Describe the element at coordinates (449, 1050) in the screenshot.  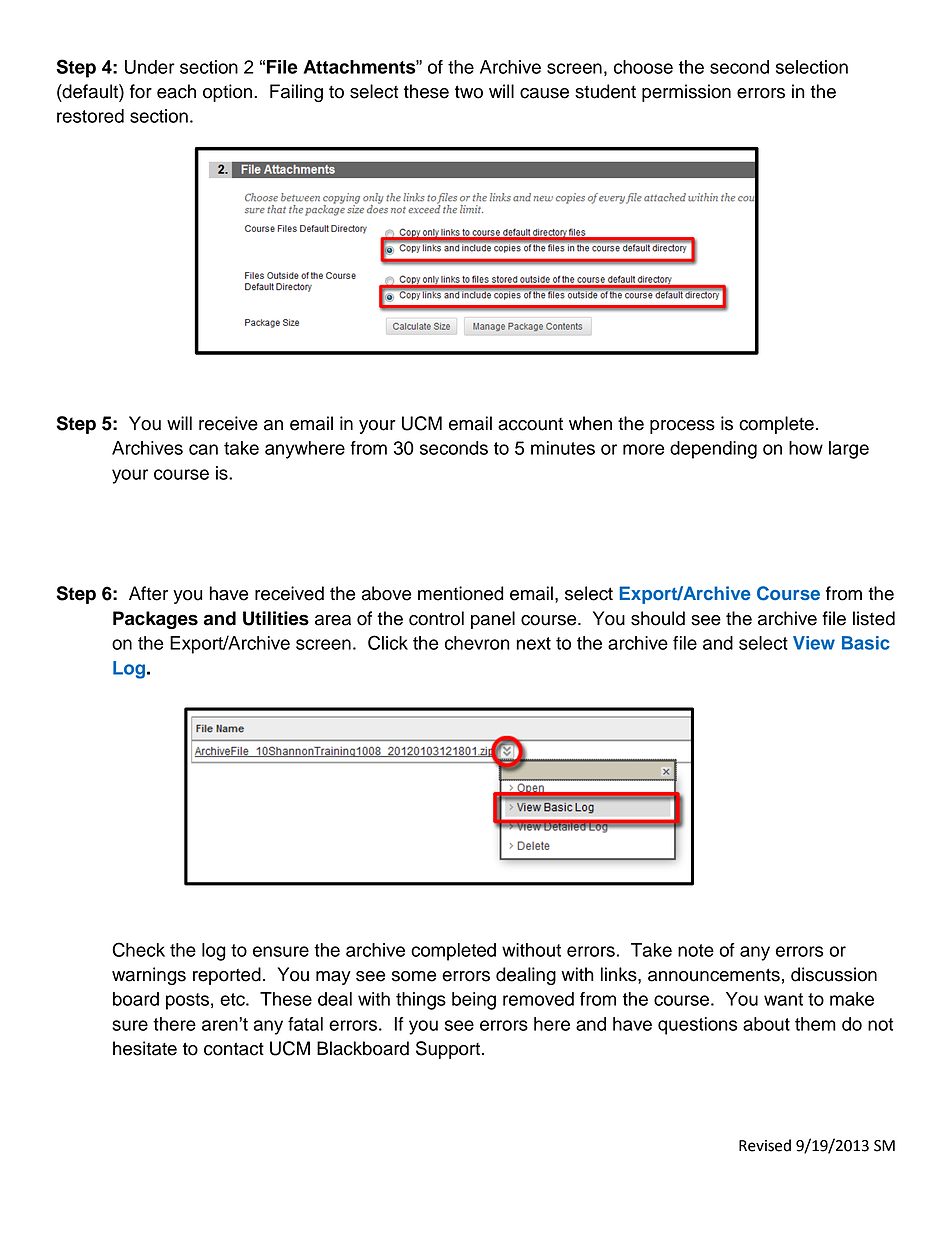
I see `Support` at that location.
